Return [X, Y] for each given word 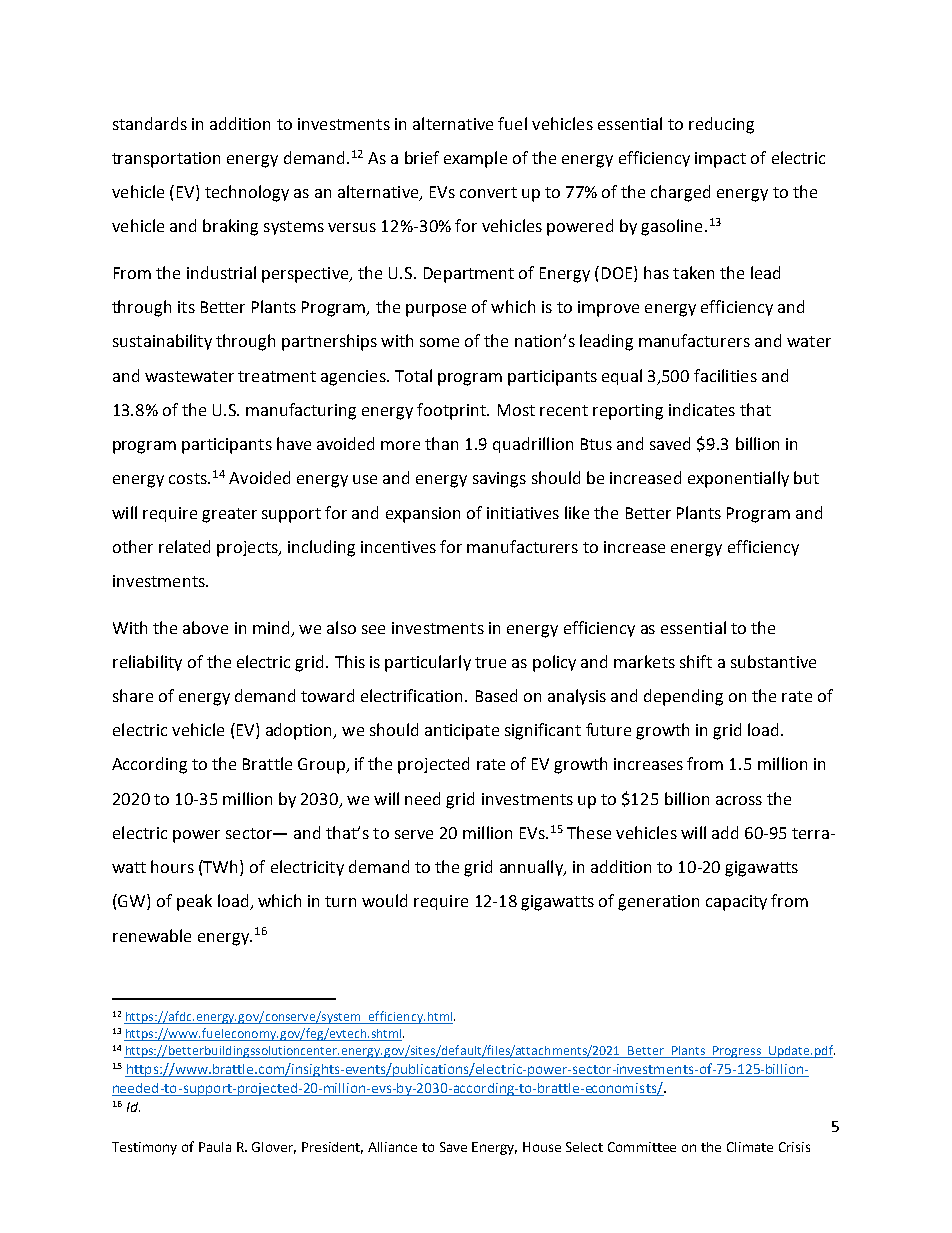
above [205, 627]
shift [696, 661]
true [490, 662]
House [542, 1147]
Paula [215, 1147]
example [475, 159]
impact [720, 160]
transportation [166, 160]
